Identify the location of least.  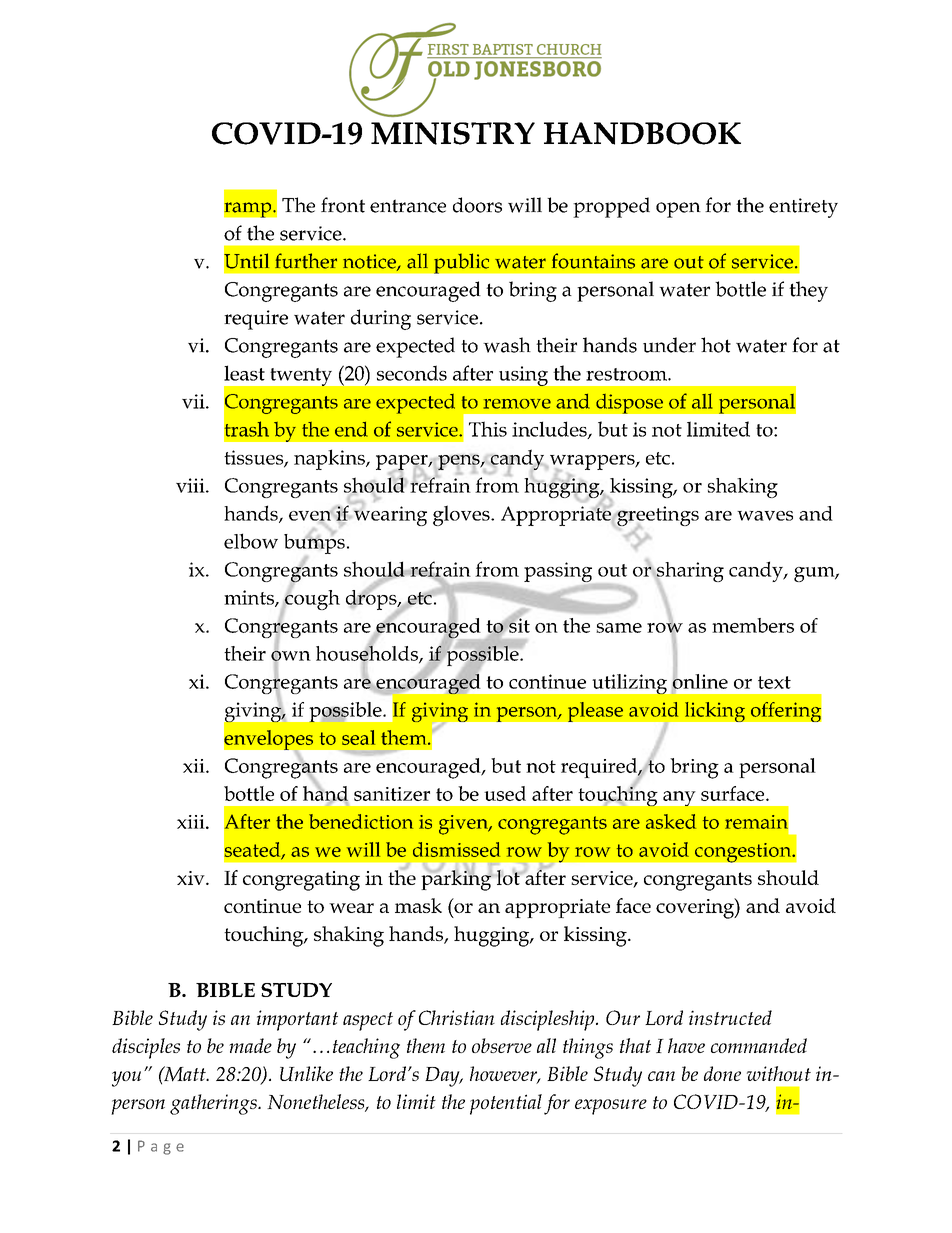
(244, 373).
